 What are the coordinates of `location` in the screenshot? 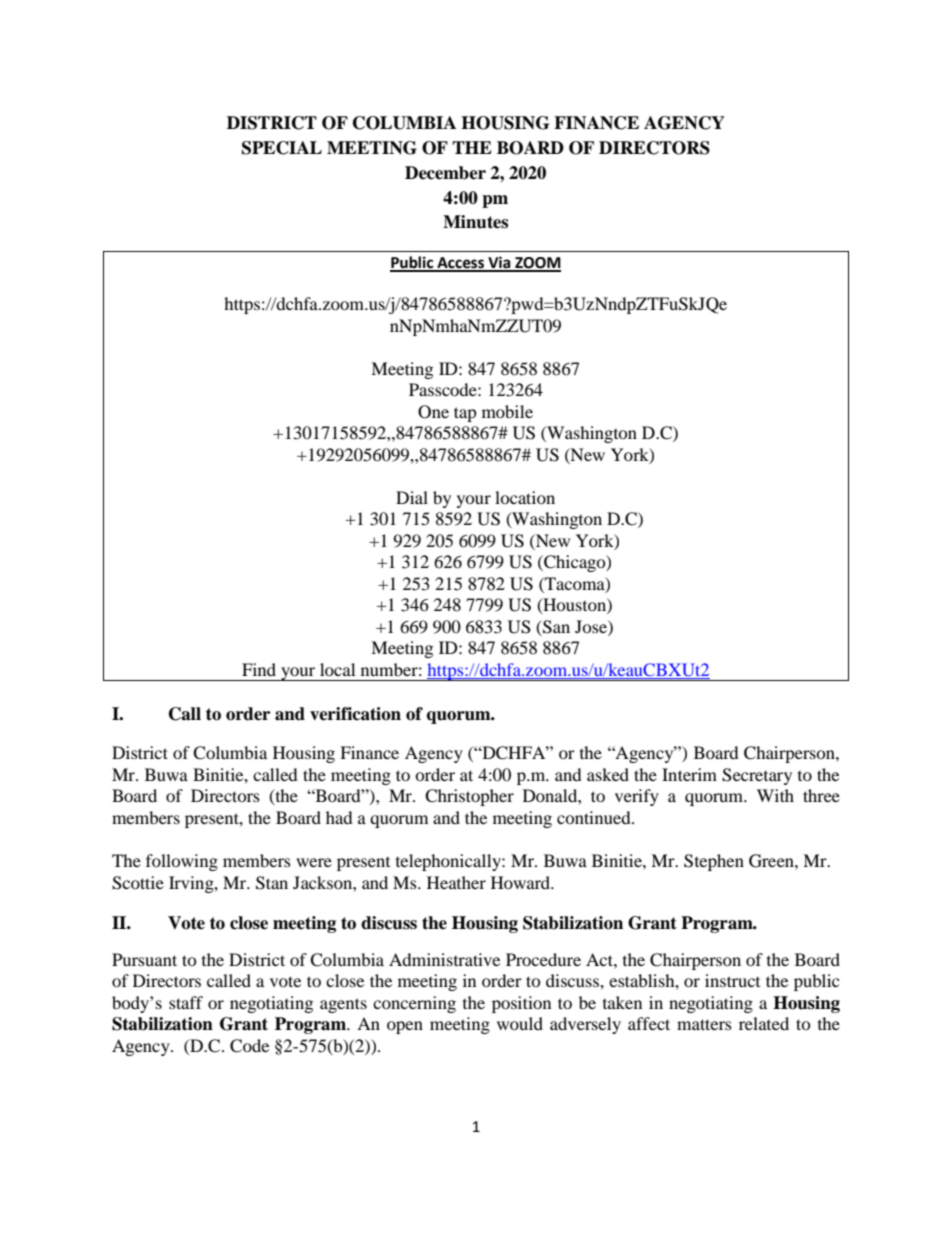 It's located at (525, 497).
